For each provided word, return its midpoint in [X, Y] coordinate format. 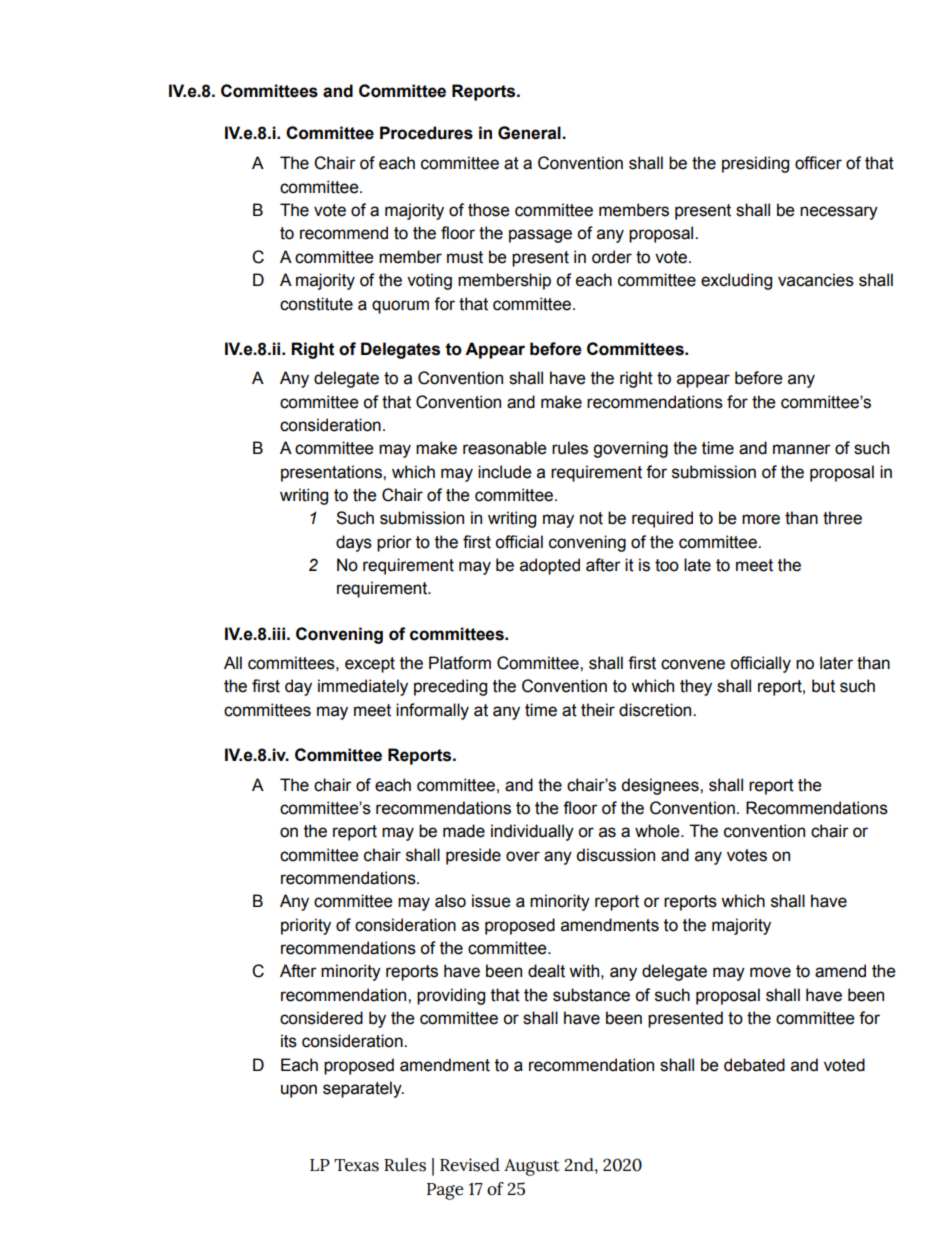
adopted [550, 566]
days [354, 543]
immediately [363, 687]
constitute [316, 304]
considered [321, 1018]
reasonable [505, 448]
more [761, 519]
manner [802, 449]
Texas [356, 1165]
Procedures [426, 133]
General [530, 133]
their [598, 710]
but [823, 686]
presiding [755, 164]
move [770, 972]
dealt [546, 971]
